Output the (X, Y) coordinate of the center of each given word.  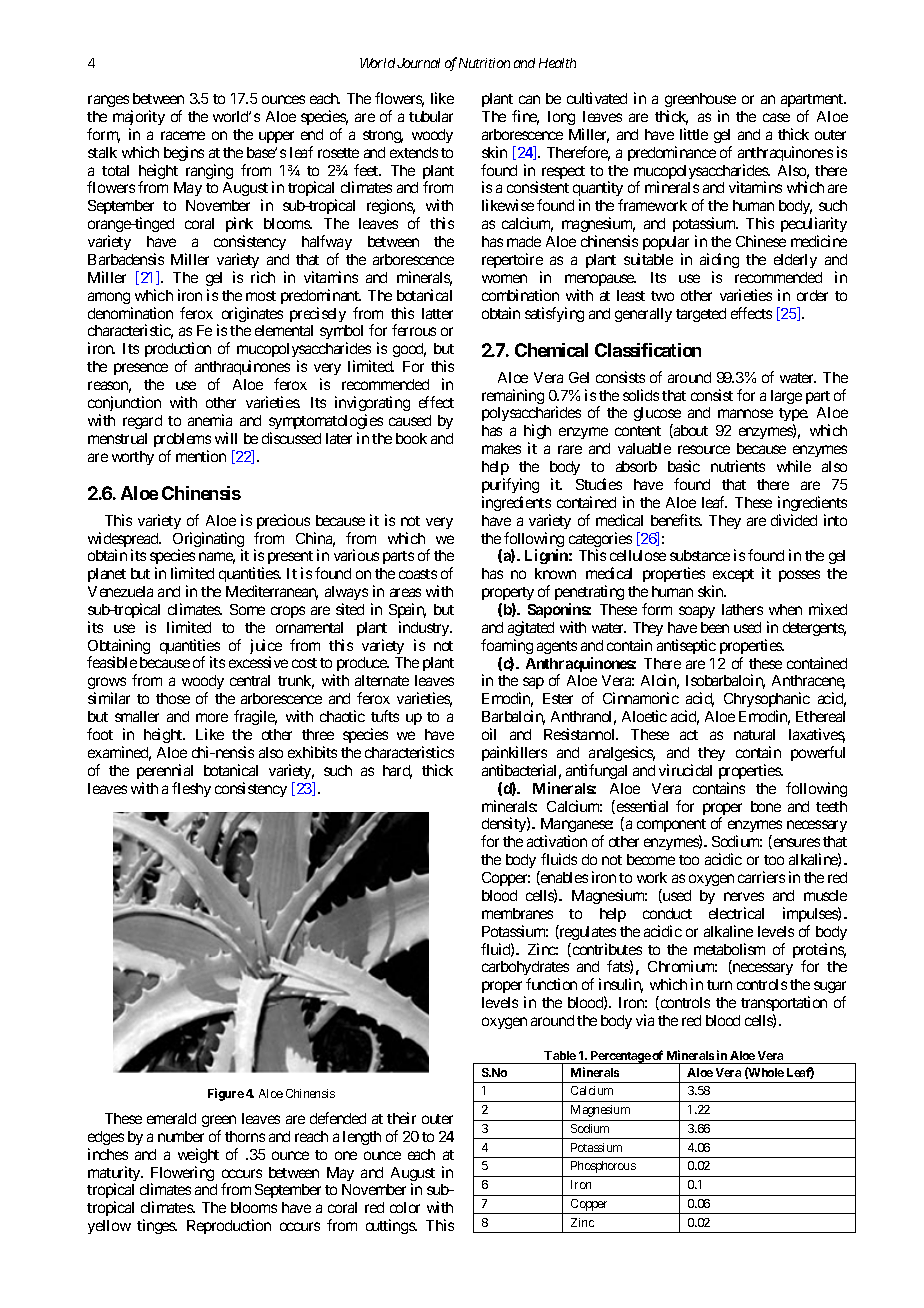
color (405, 1207)
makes (501, 448)
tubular (431, 116)
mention (201, 456)
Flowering (182, 1175)
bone (766, 806)
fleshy (191, 789)
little (694, 134)
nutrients (738, 466)
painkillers (514, 753)
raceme (183, 135)
